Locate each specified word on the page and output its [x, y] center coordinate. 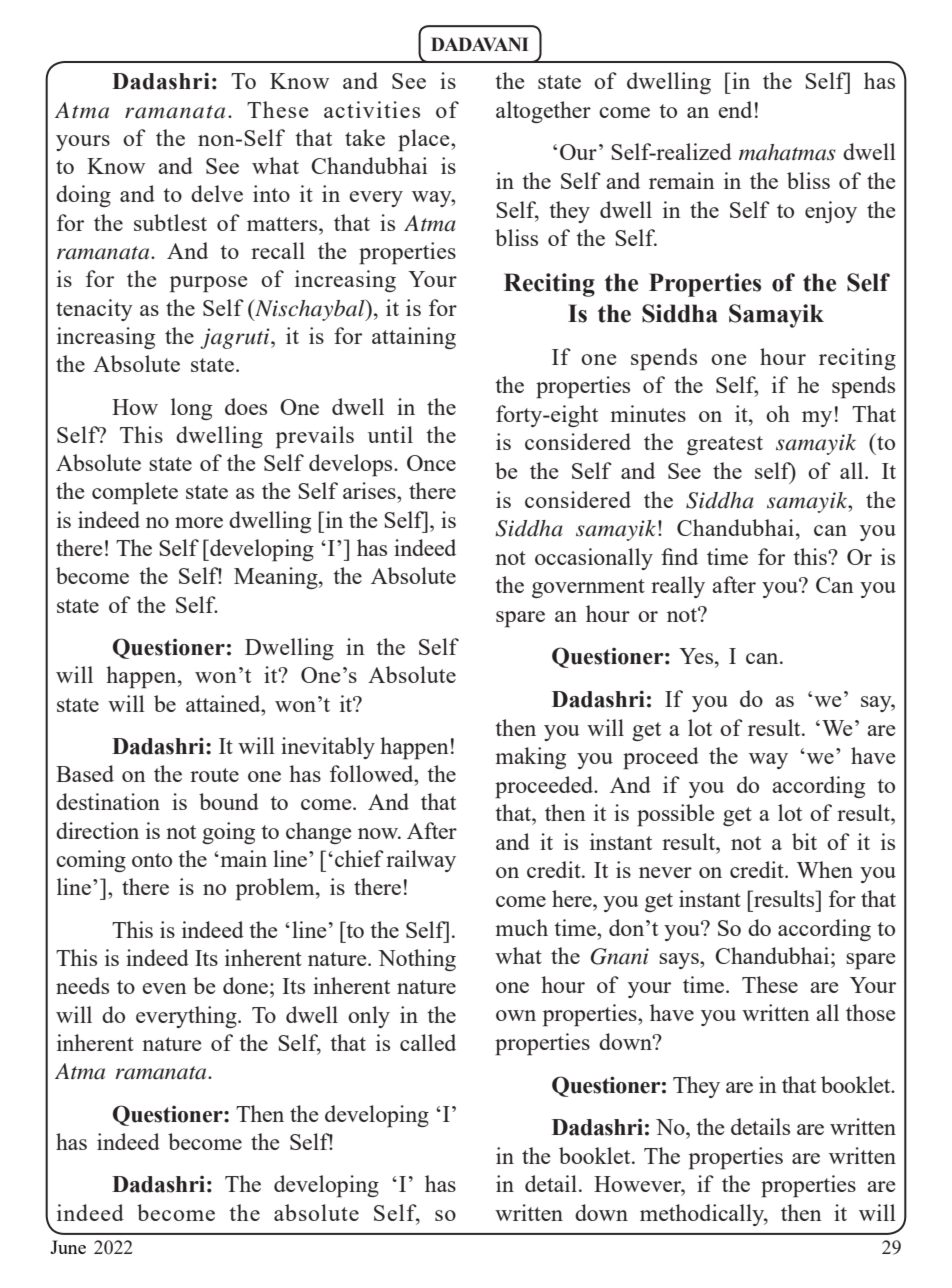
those [871, 1012]
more [199, 522]
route [214, 775]
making [530, 758]
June [68, 1247]
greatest [725, 445]
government [588, 588]
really [678, 587]
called [428, 1042]
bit [804, 841]
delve [217, 193]
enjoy [831, 212]
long [191, 409]
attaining [414, 338]
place [425, 140]
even [164, 988]
